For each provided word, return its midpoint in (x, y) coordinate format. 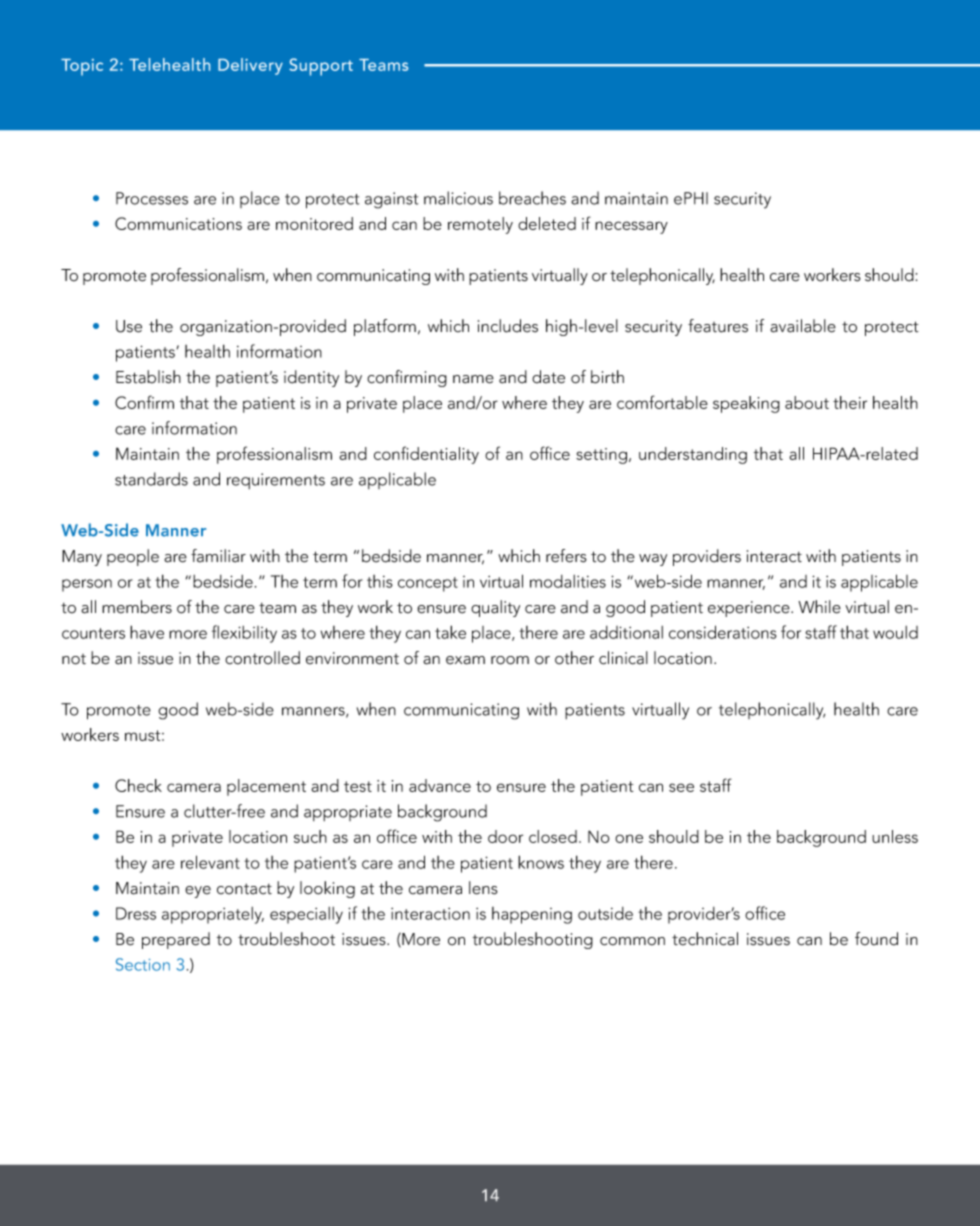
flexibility (244, 634)
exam (465, 660)
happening (532, 915)
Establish (148, 377)
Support (321, 67)
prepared (176, 940)
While (819, 607)
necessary (631, 227)
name (473, 379)
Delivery (250, 66)
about (807, 402)
